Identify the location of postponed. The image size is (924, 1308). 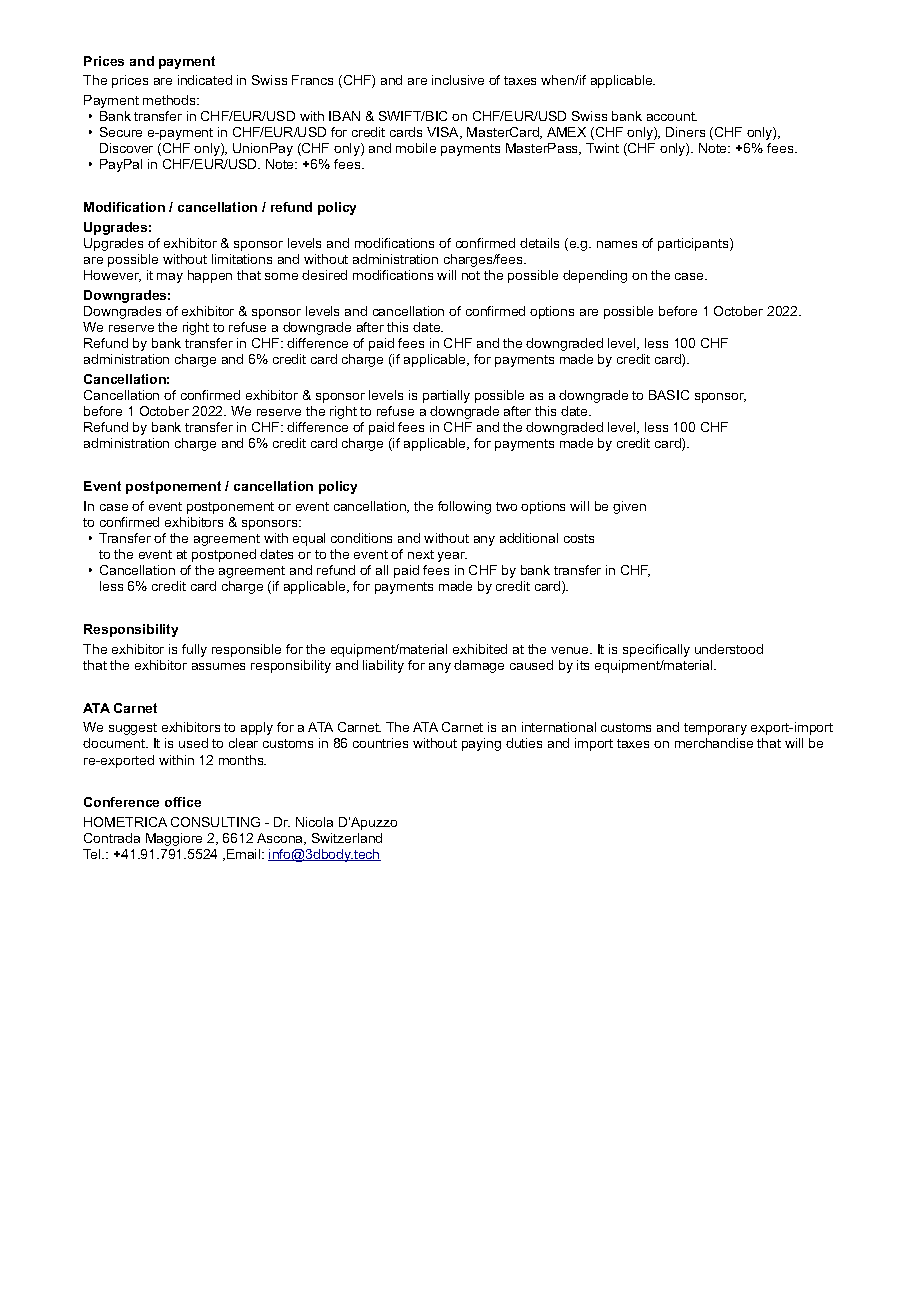
(224, 555).
